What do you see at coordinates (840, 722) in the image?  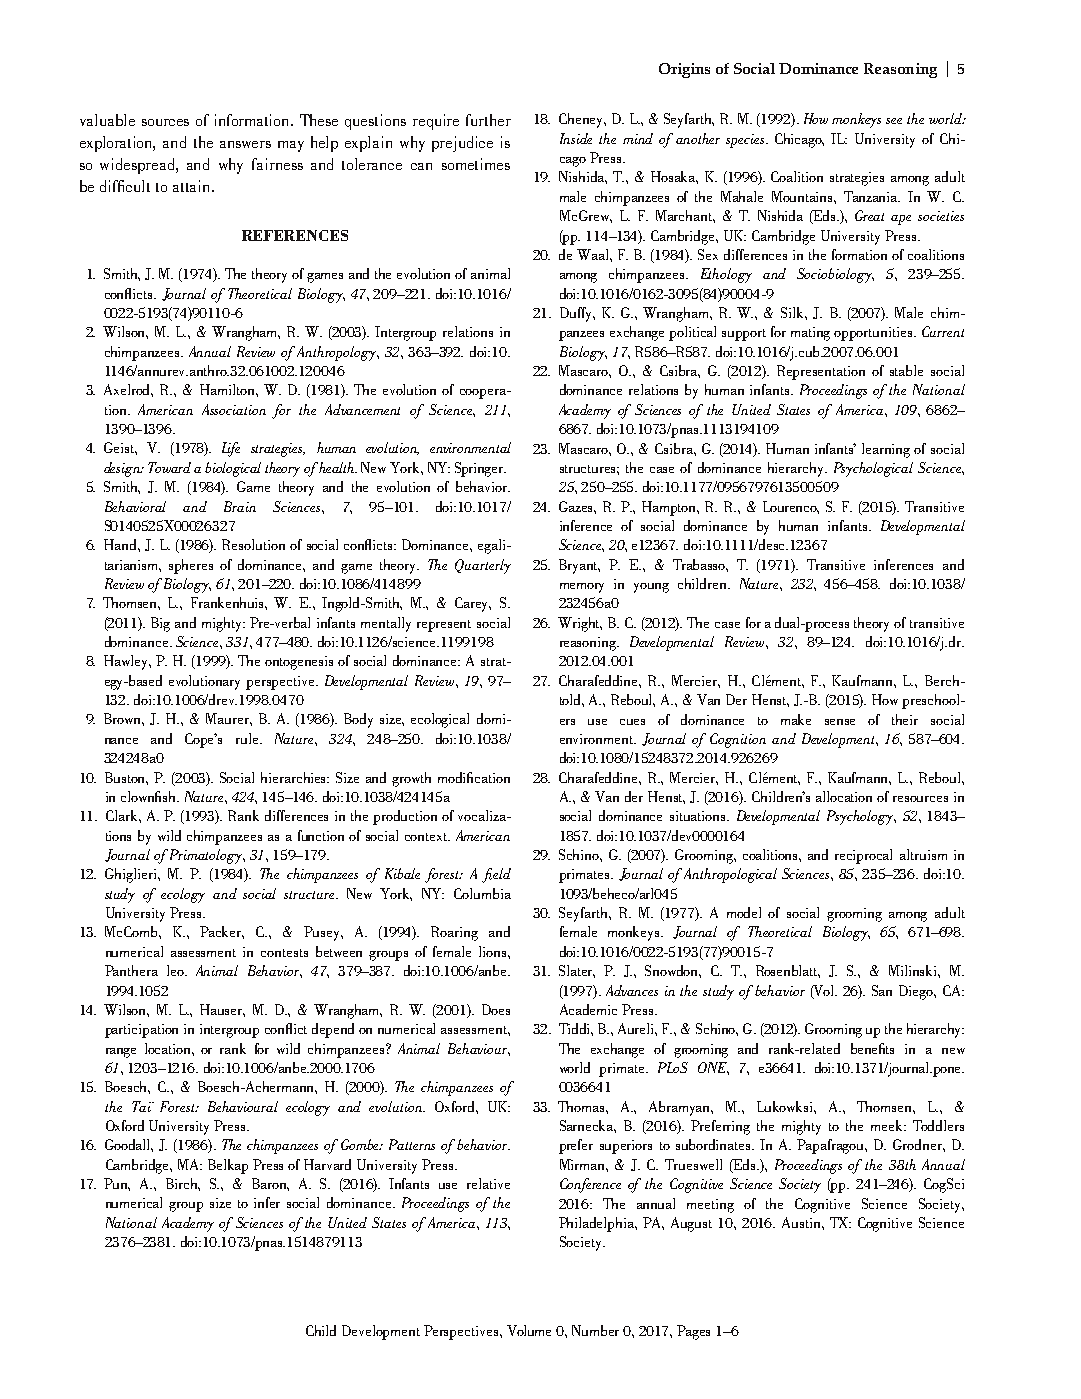 I see `sense` at bounding box center [840, 722].
